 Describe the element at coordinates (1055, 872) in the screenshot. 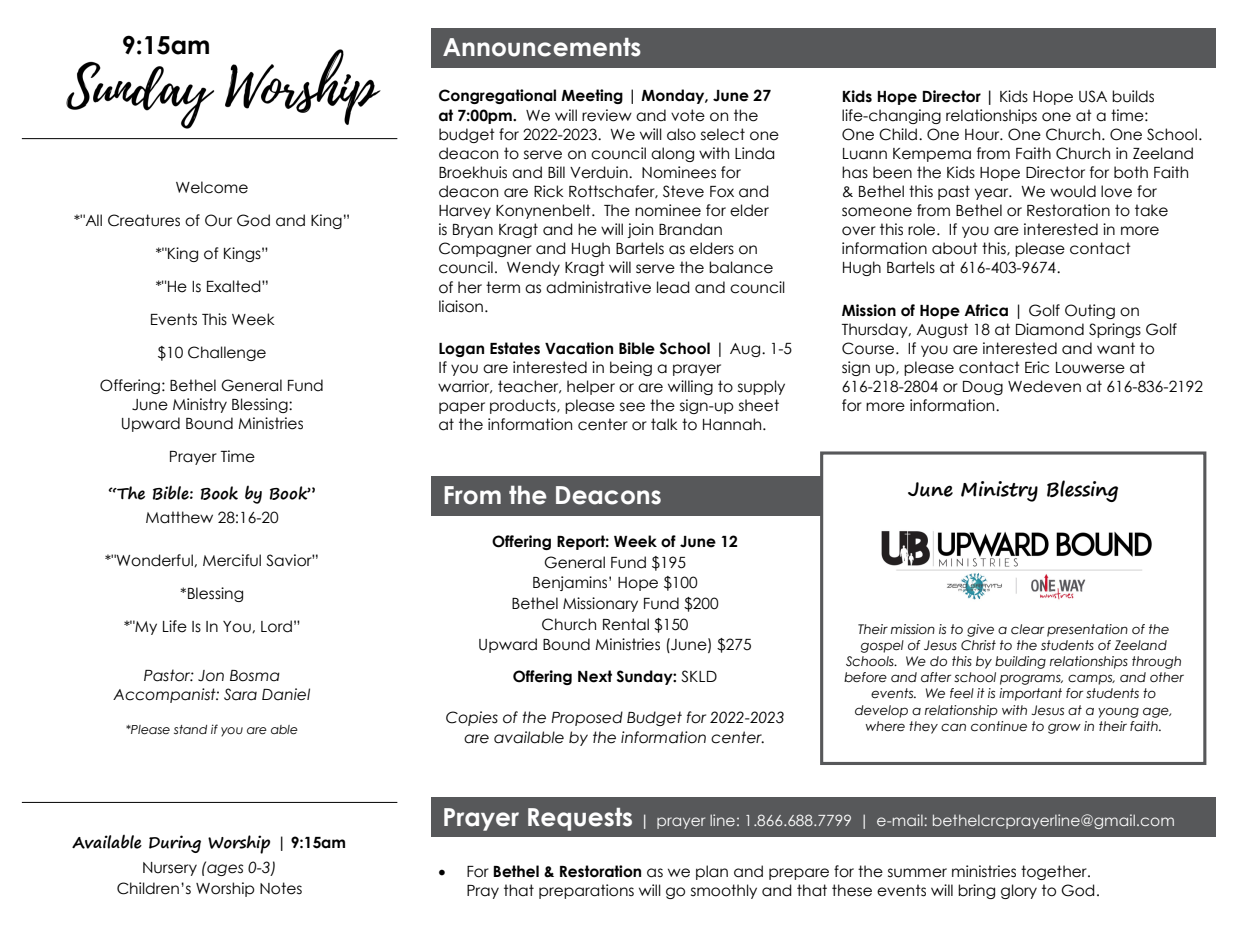

I see `together` at that location.
